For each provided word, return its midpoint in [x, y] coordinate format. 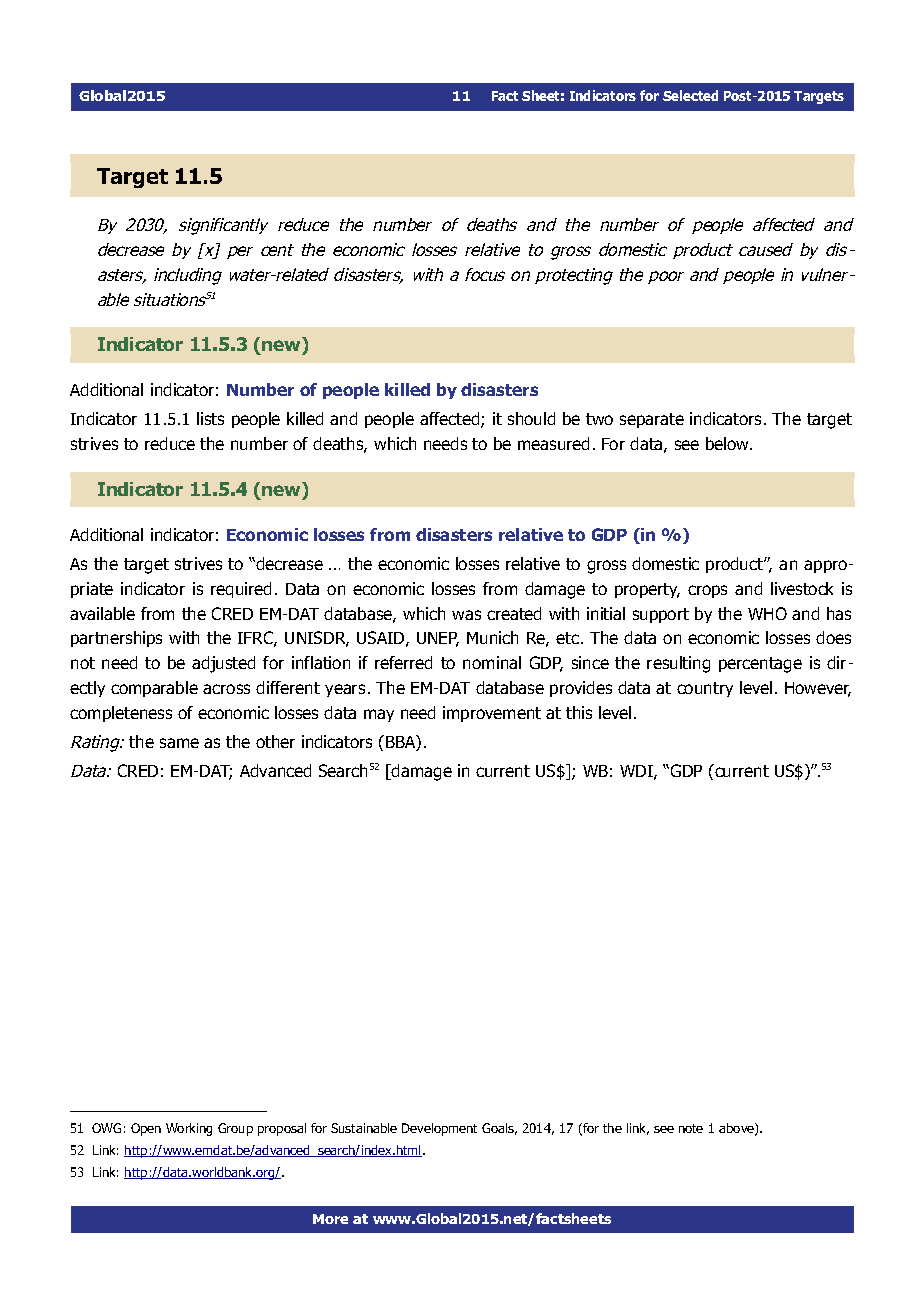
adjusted [223, 664]
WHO [767, 613]
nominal [492, 662]
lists [210, 418]
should [531, 418]
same [179, 743]
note [691, 1128]
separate [652, 420]
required [241, 590]
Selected [690, 95]
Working [189, 1129]
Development [439, 1129]
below [729, 443]
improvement [492, 714]
